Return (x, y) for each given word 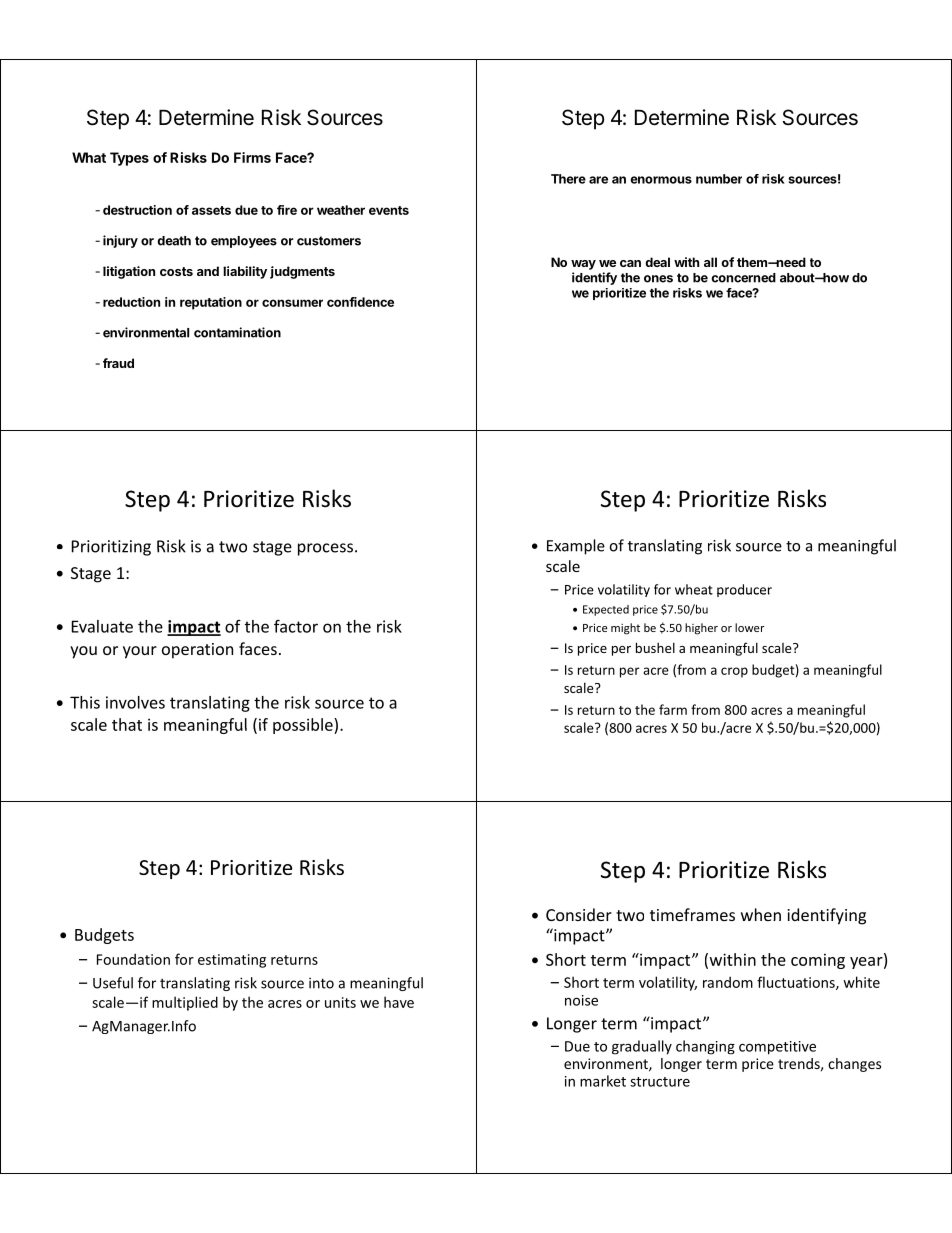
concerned (743, 278)
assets (211, 210)
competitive (777, 1048)
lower (750, 627)
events (389, 210)
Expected (606, 610)
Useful (113, 983)
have (399, 1002)
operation (197, 651)
